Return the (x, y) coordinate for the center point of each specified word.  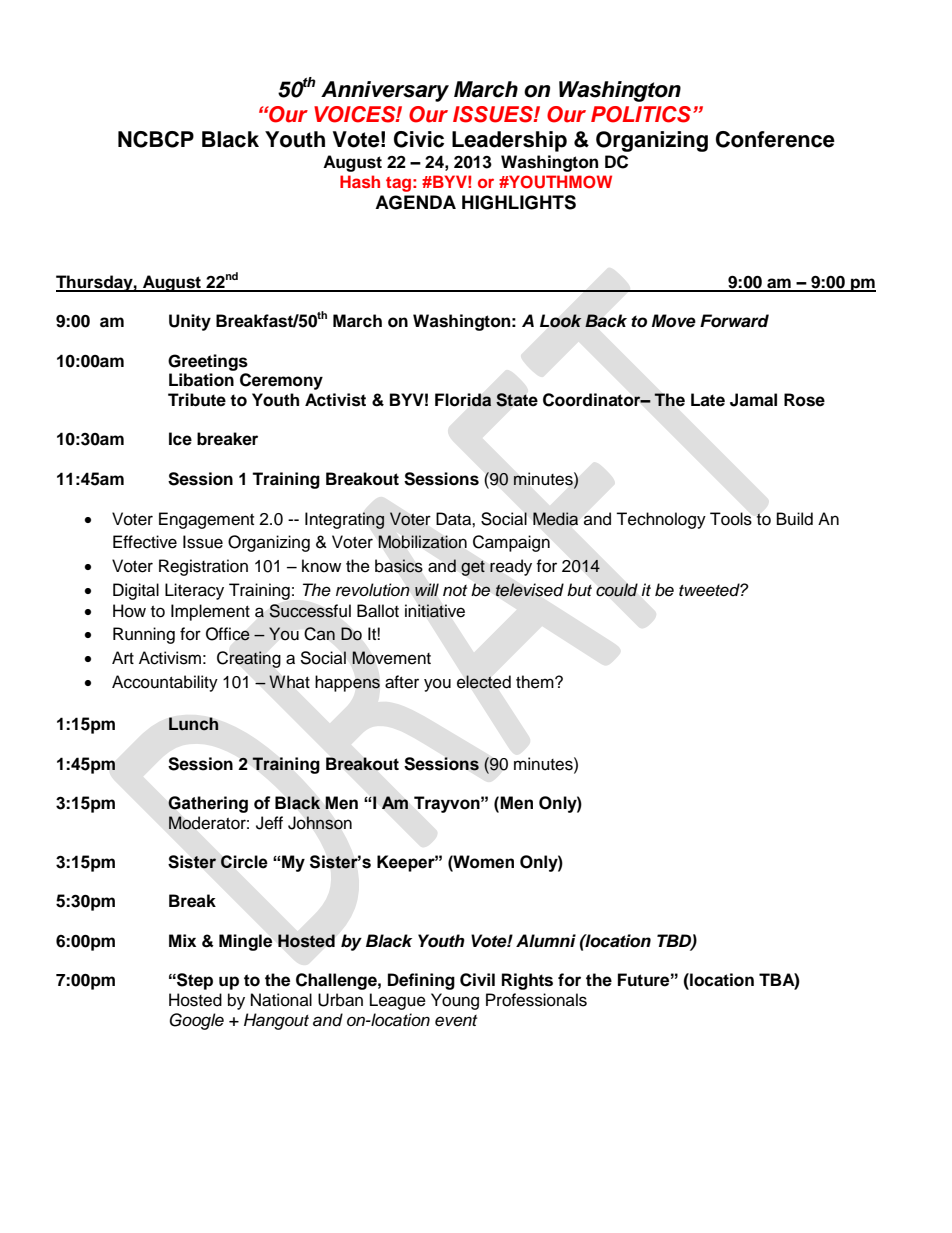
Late (708, 400)
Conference (775, 139)
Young (455, 1001)
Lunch (193, 724)
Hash (360, 181)
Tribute (197, 400)
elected (484, 682)
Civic (419, 139)
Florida (463, 400)
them (536, 682)
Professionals (536, 1000)
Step (194, 981)
